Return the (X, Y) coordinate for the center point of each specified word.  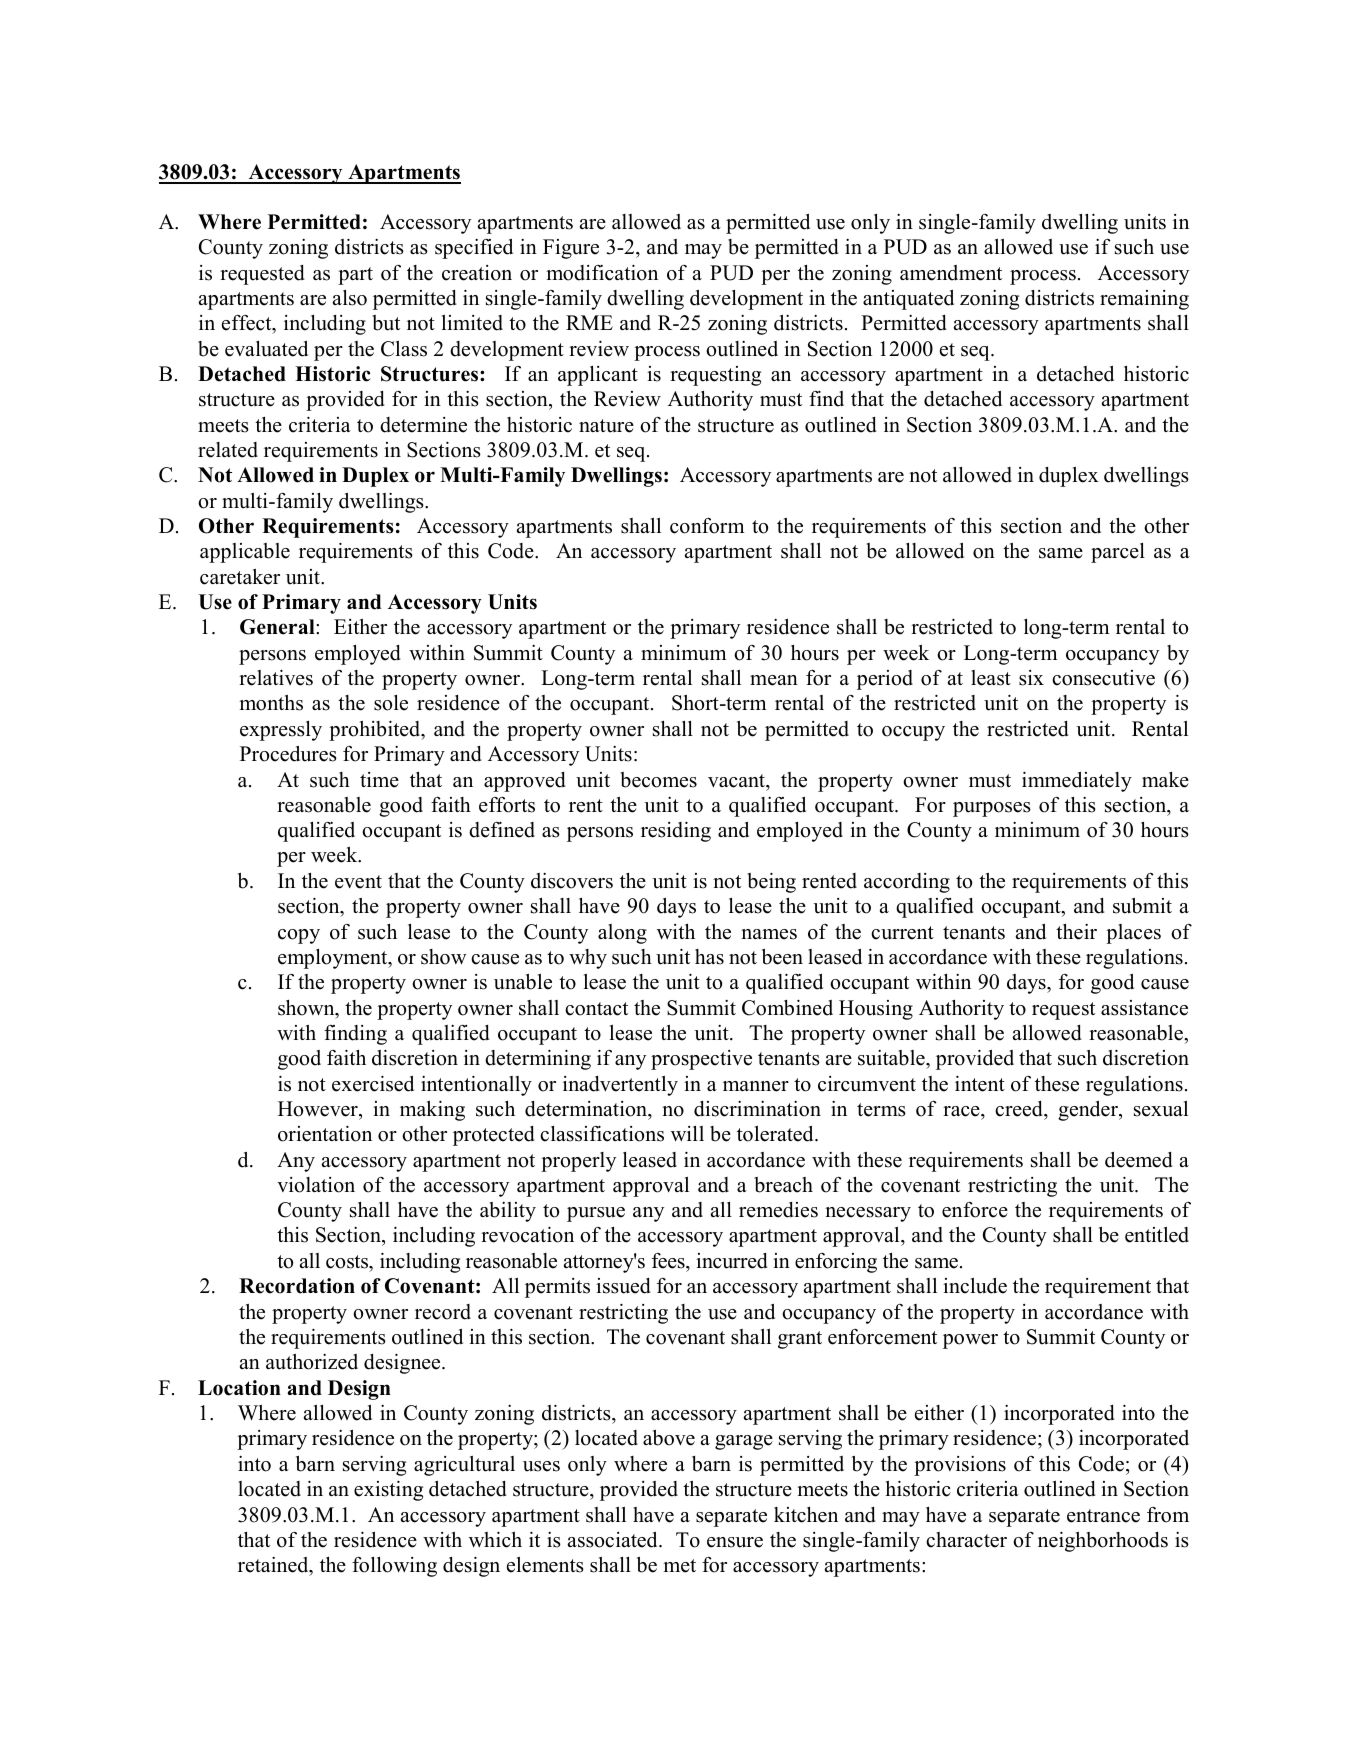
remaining (1144, 300)
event (358, 882)
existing (388, 1490)
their (1076, 932)
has (709, 957)
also (350, 298)
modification (602, 272)
